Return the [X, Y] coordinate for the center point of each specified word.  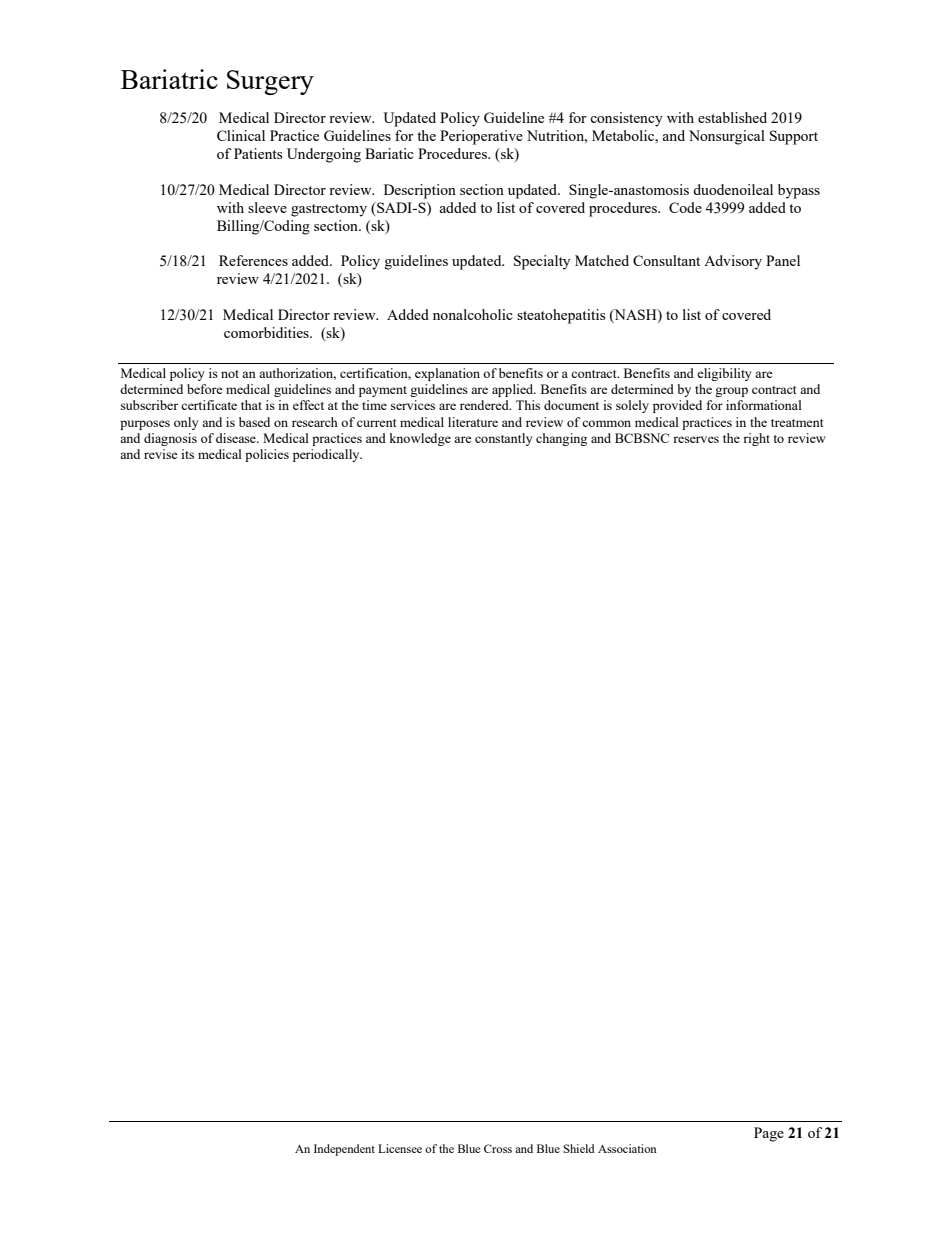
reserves [696, 439]
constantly [504, 439]
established [732, 117]
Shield [579, 1148]
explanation [447, 374]
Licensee [400, 1148]
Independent [344, 1150]
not [230, 374]
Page [769, 1134]
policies [267, 455]
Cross [498, 1148]
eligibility [724, 374]
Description [420, 191]
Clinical [241, 135]
